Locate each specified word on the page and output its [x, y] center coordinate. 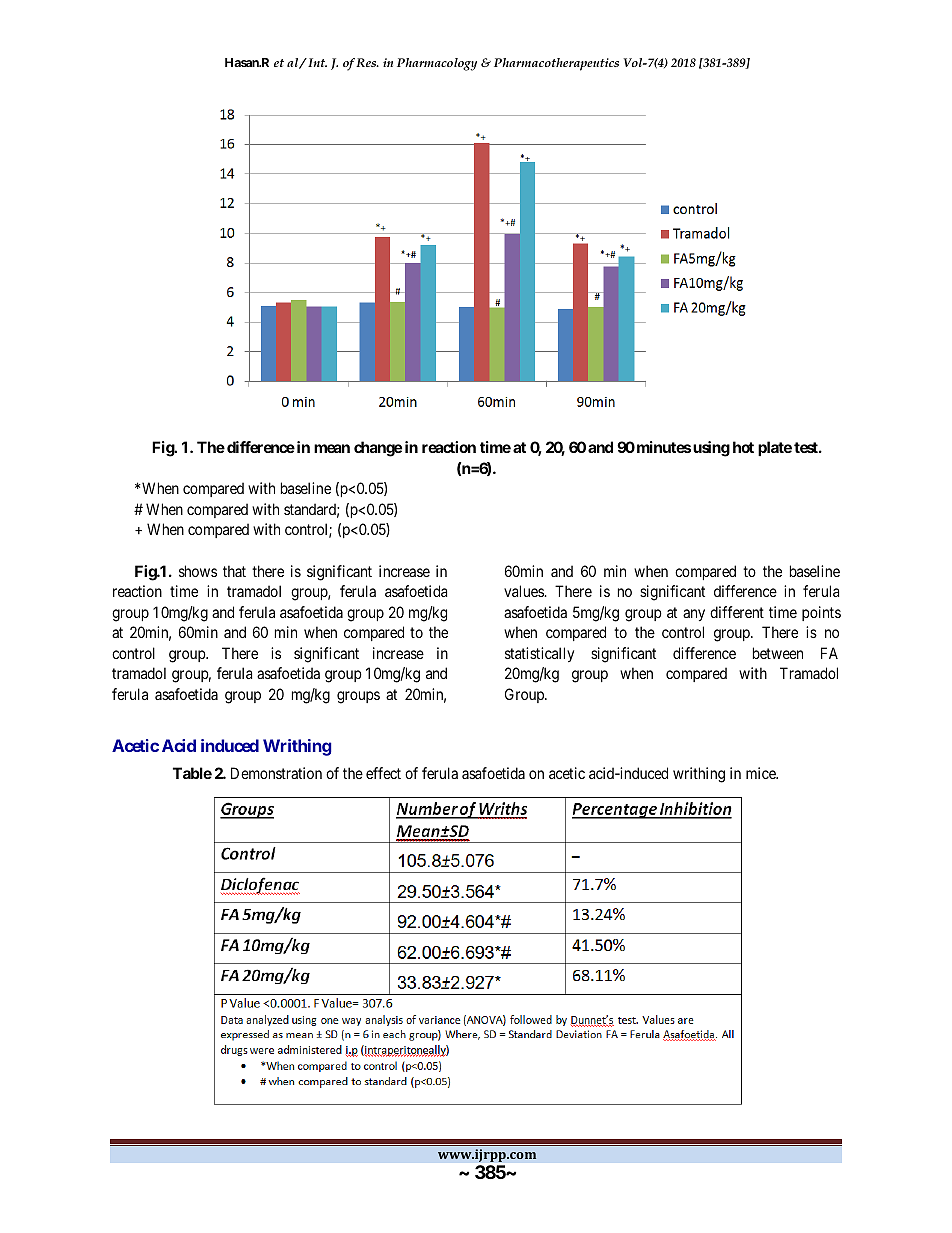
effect [383, 773]
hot [743, 447]
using [711, 449]
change [378, 449]
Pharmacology [437, 64]
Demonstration [276, 773]
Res [367, 62]
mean [332, 448]
